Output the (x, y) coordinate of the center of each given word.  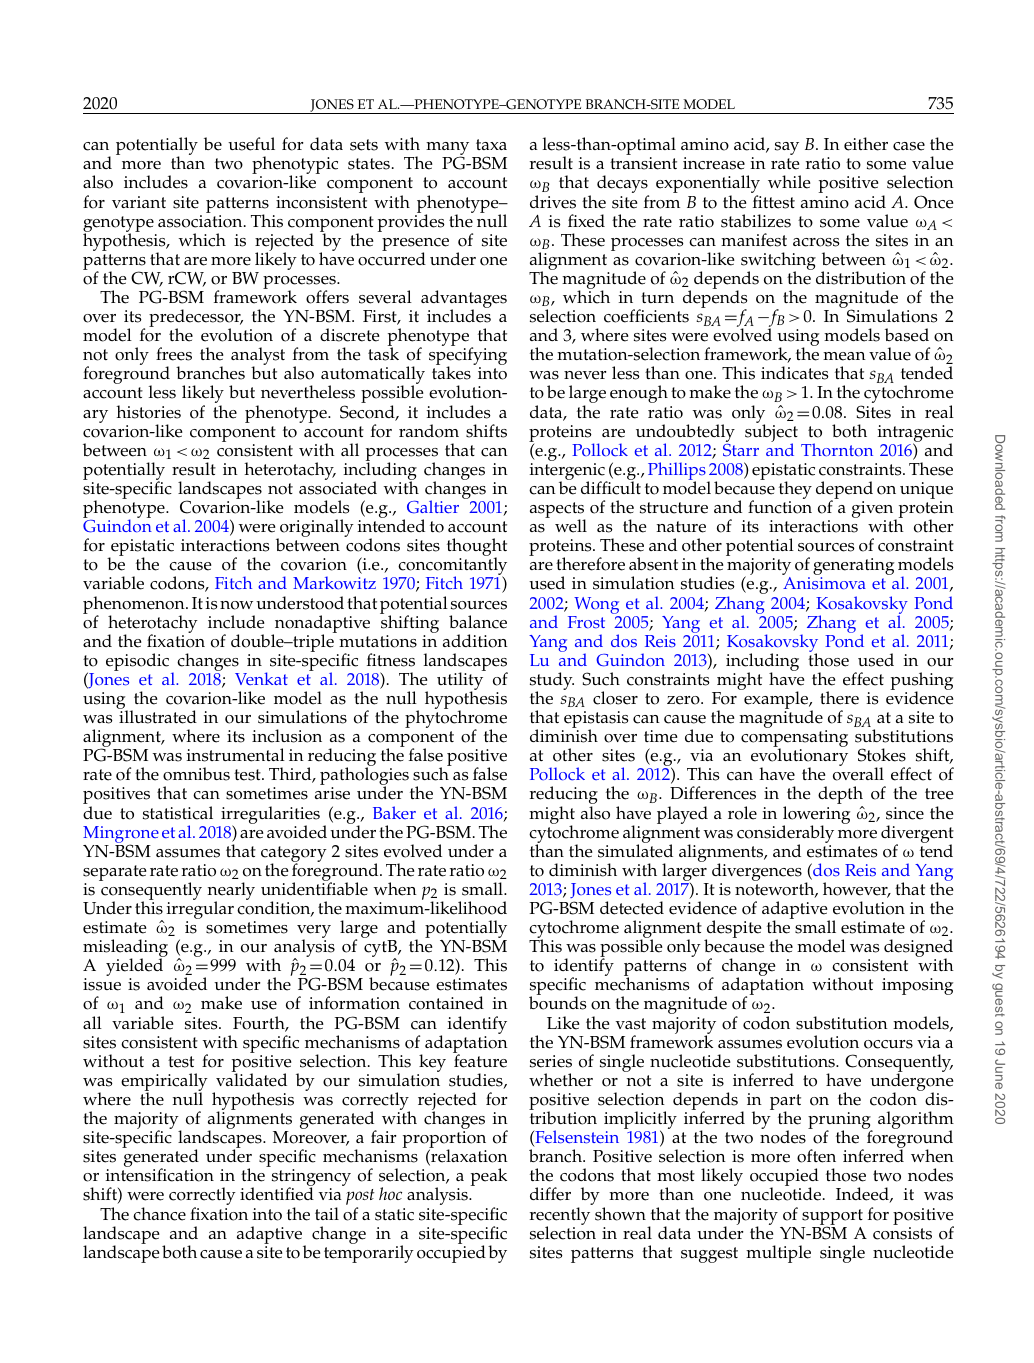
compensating (794, 740)
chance (159, 1214)
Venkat (261, 678)
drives (553, 202)
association (201, 221)
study (552, 682)
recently (560, 1217)
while (789, 182)
